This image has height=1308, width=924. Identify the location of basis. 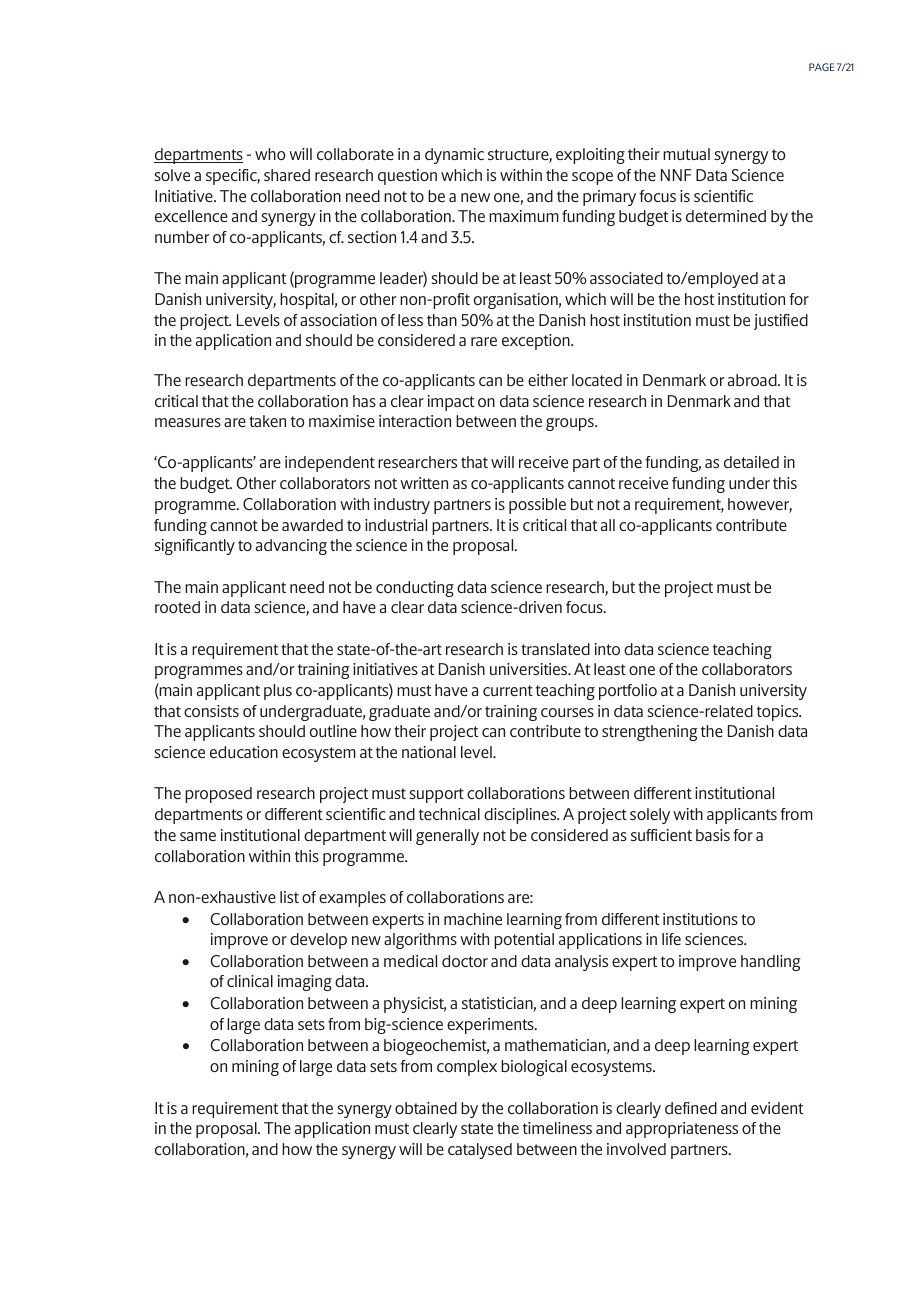
(713, 835).
